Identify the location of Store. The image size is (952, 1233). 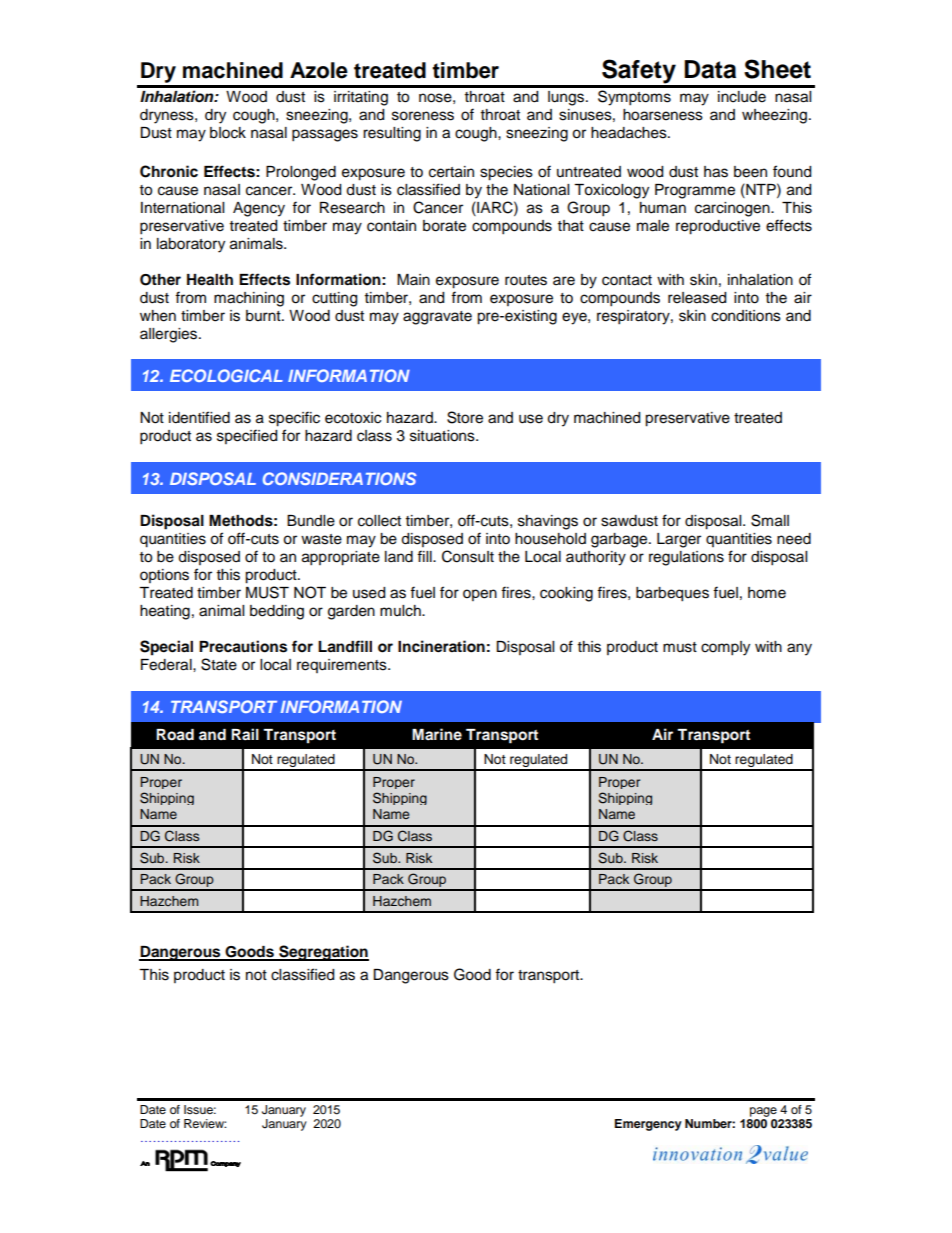
(465, 417).
